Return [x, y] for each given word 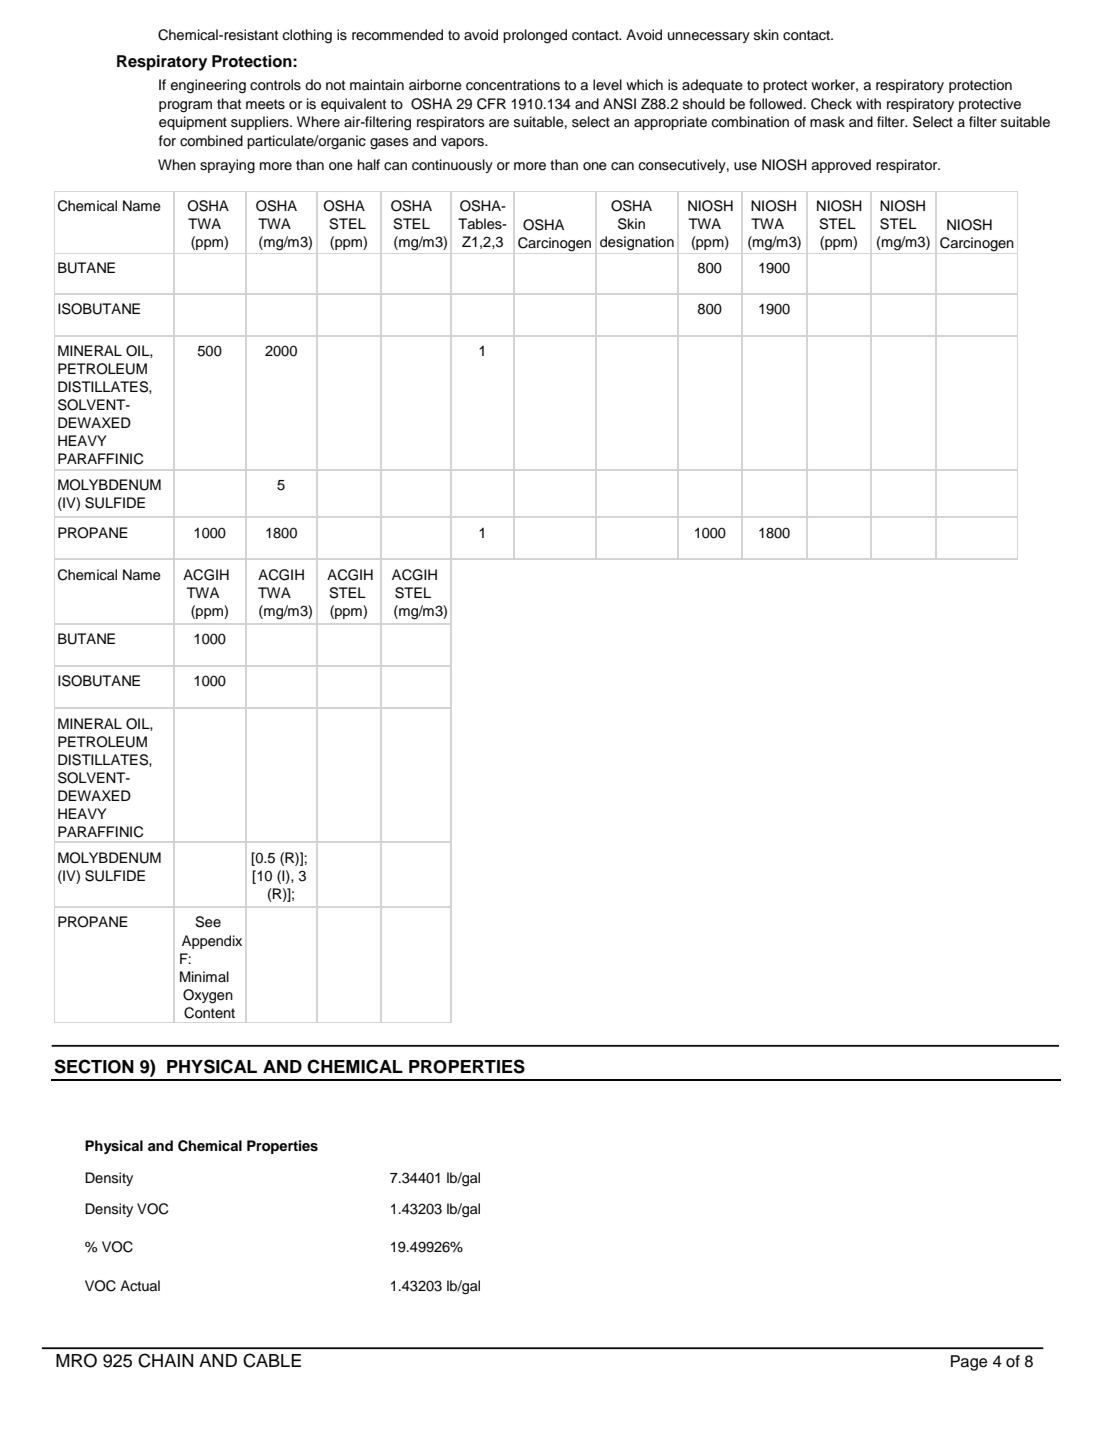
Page [969, 1363]
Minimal [204, 976]
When [177, 164]
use [745, 166]
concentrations [513, 85]
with [868, 103]
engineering [208, 86]
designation [637, 243]
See [208, 922]
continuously [452, 166]
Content [209, 1013]
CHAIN [165, 1360]
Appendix [212, 942]
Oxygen [208, 996]
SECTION [94, 1066]
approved [841, 166]
